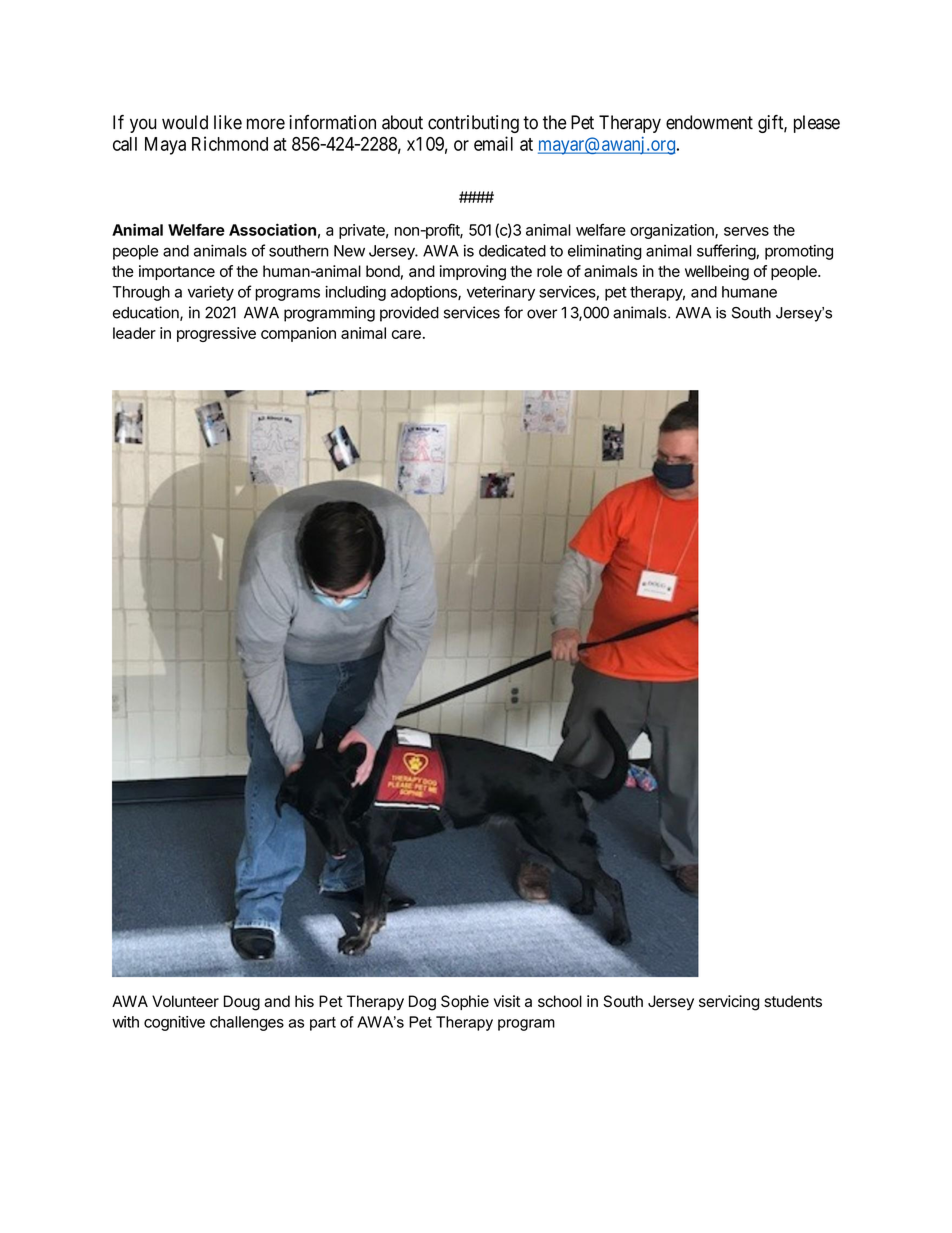  Describe the element at coordinates (465, 1002) in the screenshot. I see `Sophie` at that location.
